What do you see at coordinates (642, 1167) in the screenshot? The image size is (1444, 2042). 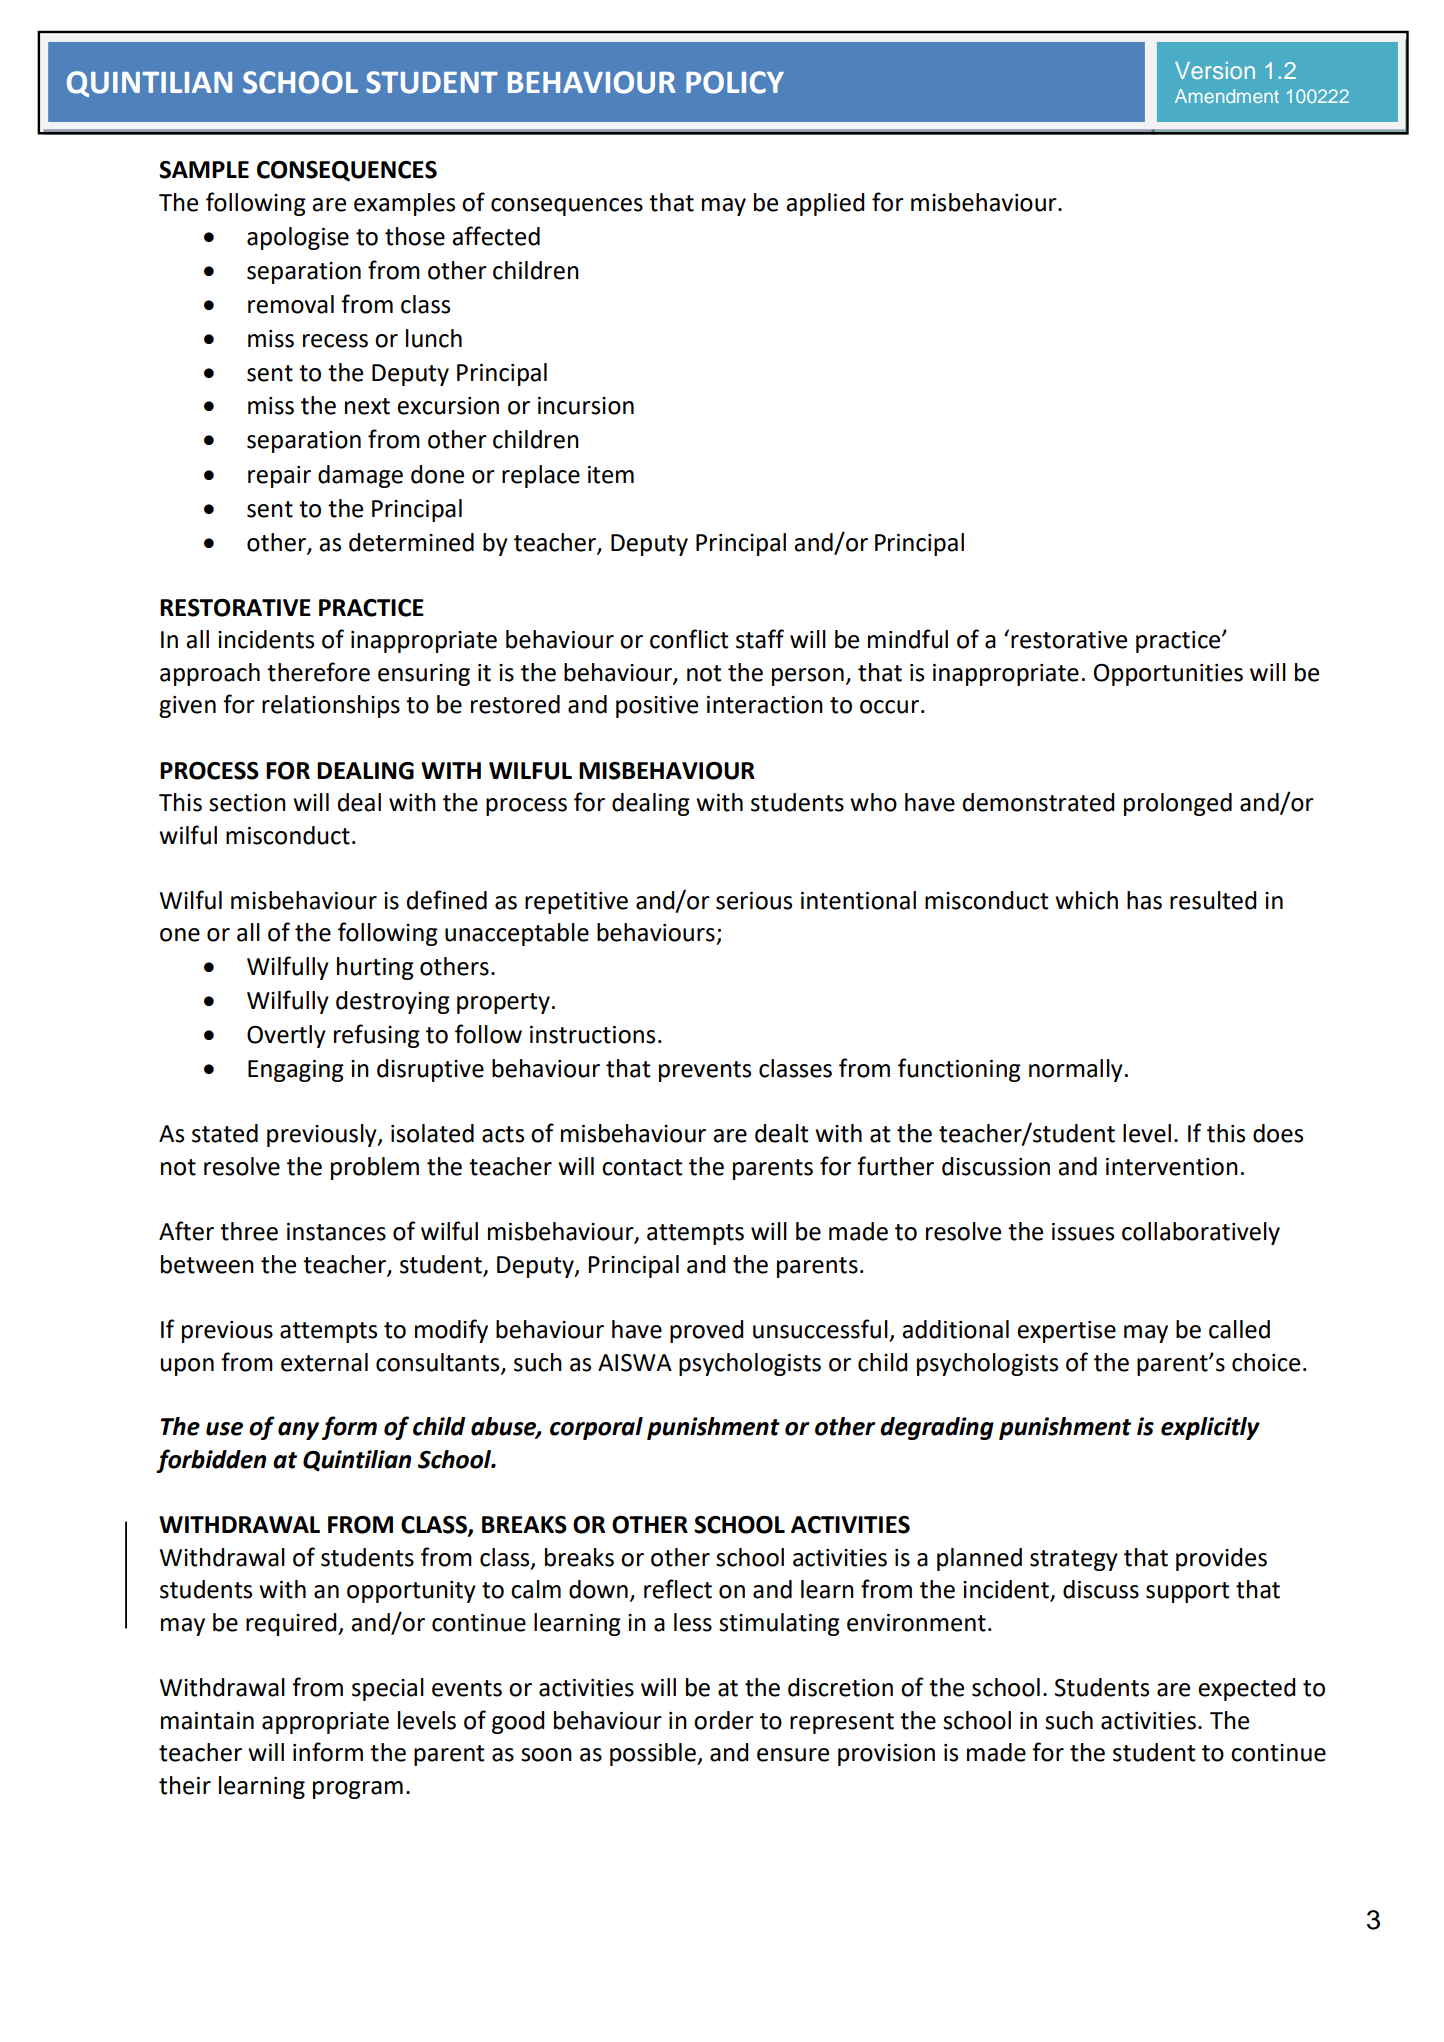 I see `contact` at bounding box center [642, 1167].
